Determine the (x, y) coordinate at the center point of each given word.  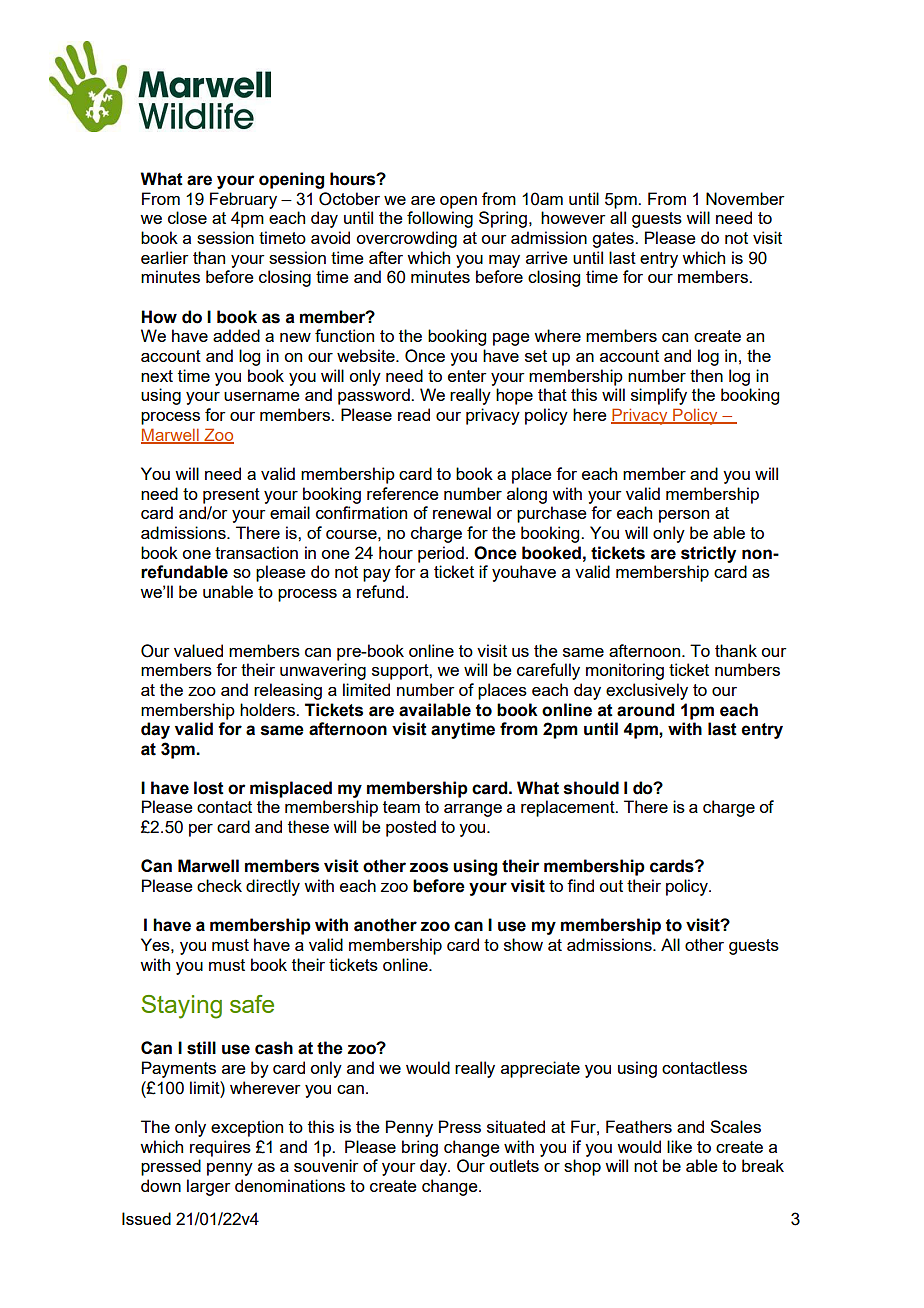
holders (269, 709)
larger (209, 1187)
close (187, 217)
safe (252, 1004)
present (231, 496)
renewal (462, 512)
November (745, 198)
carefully (548, 671)
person (684, 516)
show (523, 944)
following (440, 219)
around (645, 710)
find (580, 885)
